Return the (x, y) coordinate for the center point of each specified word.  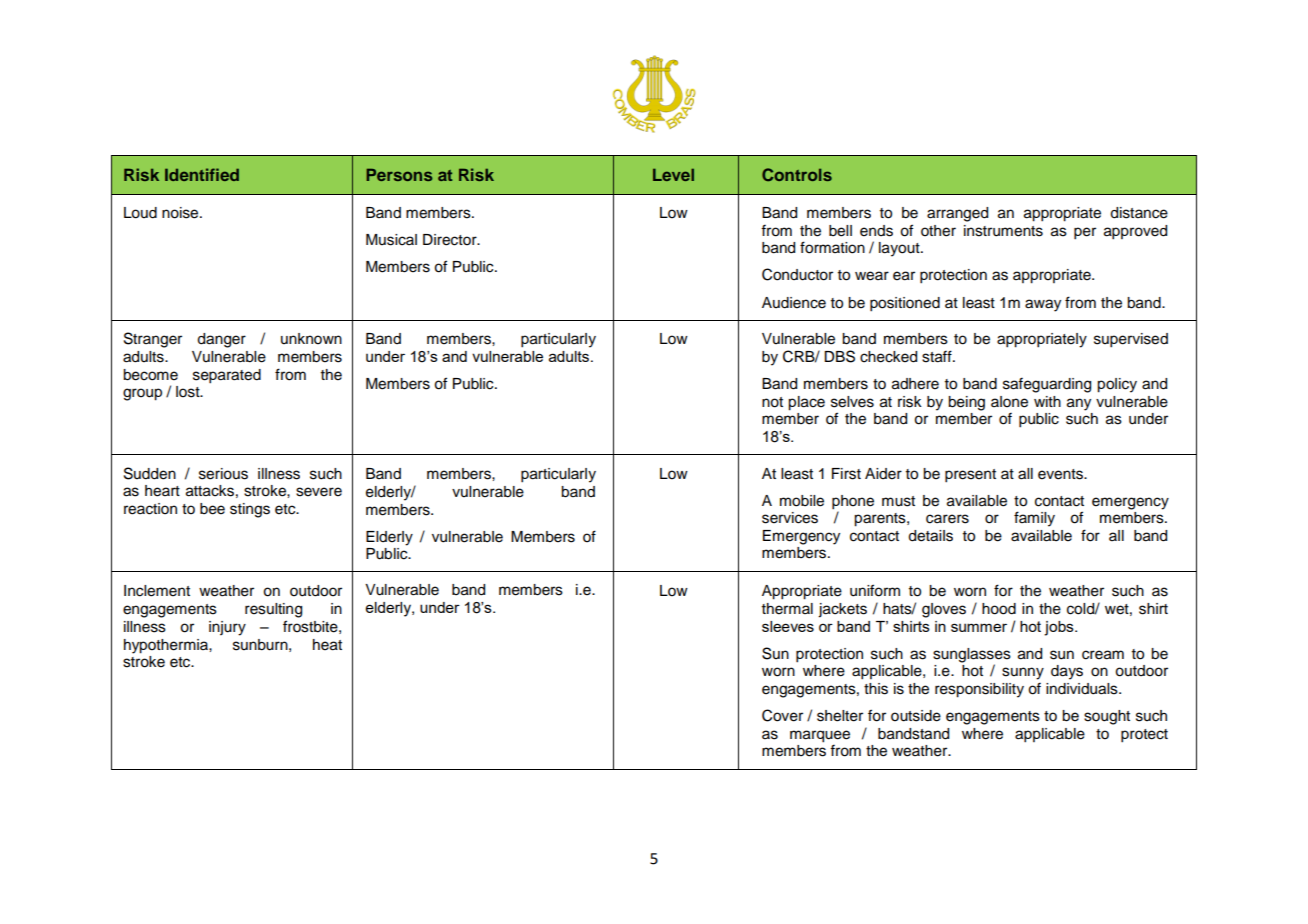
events (1061, 474)
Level (673, 175)
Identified (202, 174)
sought (1107, 717)
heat (327, 645)
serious (223, 474)
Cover (782, 715)
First (846, 474)
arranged (957, 214)
